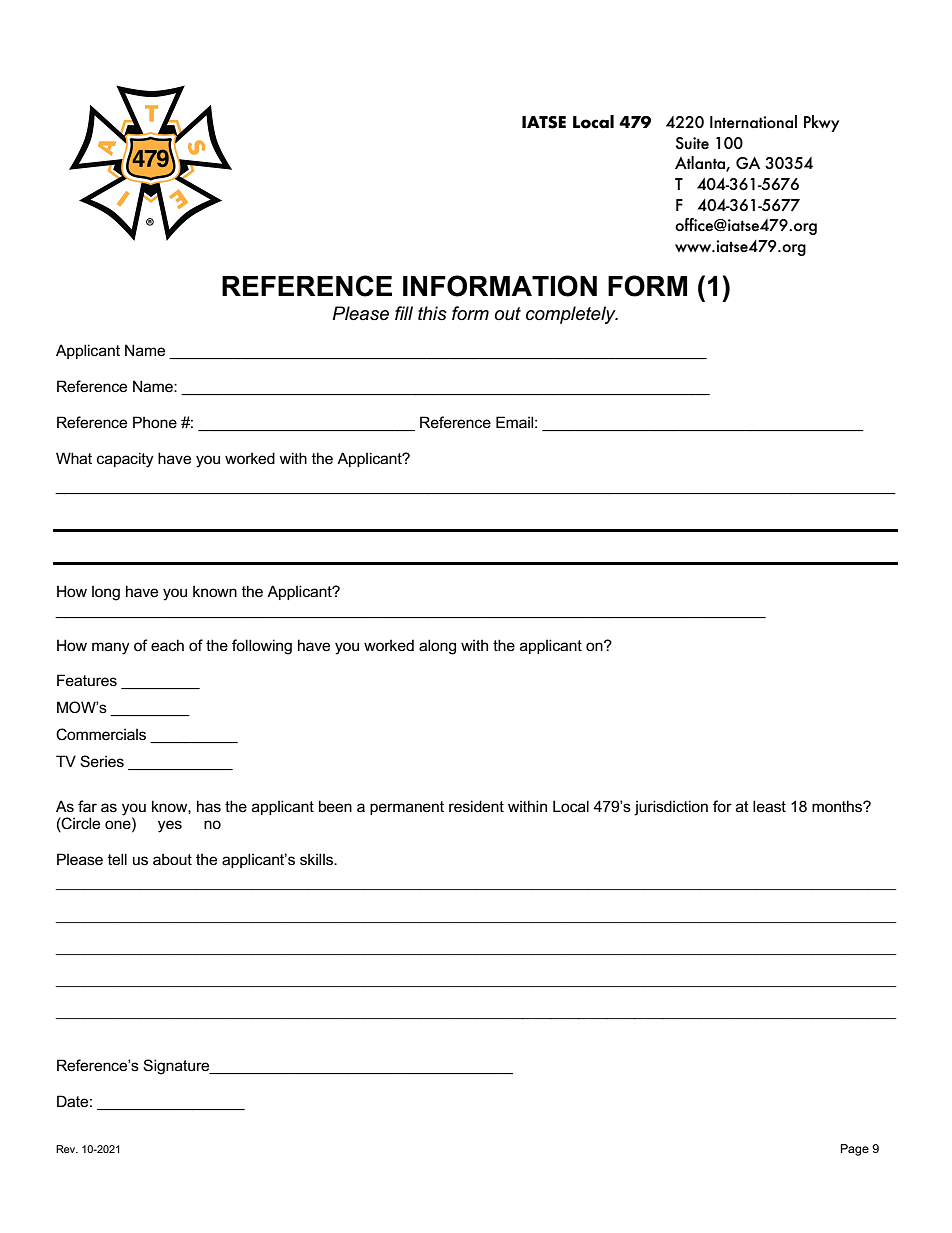 The height and width of the screenshot is (1233, 952). What do you see at coordinates (671, 808) in the screenshot?
I see `jurisdiction` at bounding box center [671, 808].
